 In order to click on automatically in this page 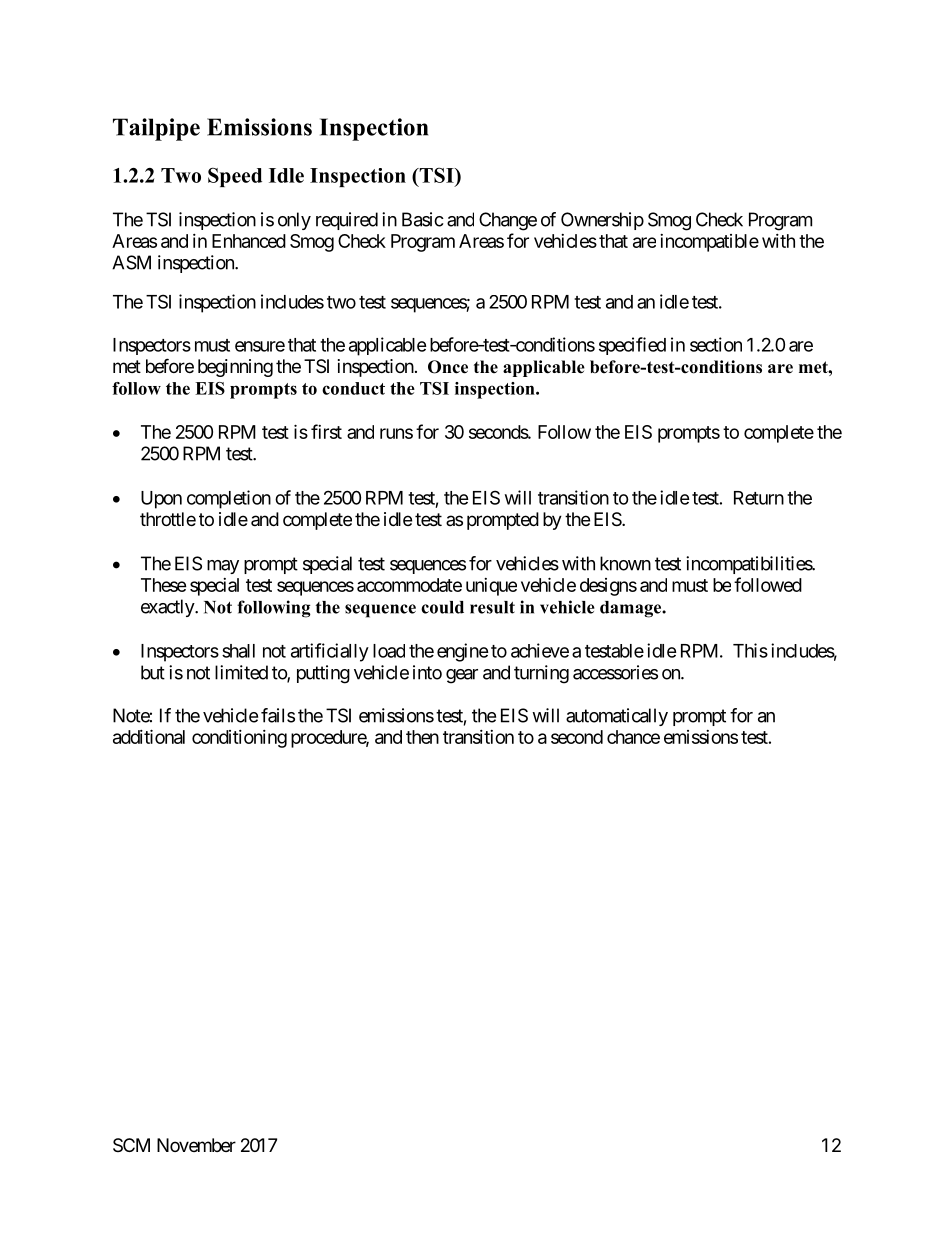, I will do `click(617, 717)`.
